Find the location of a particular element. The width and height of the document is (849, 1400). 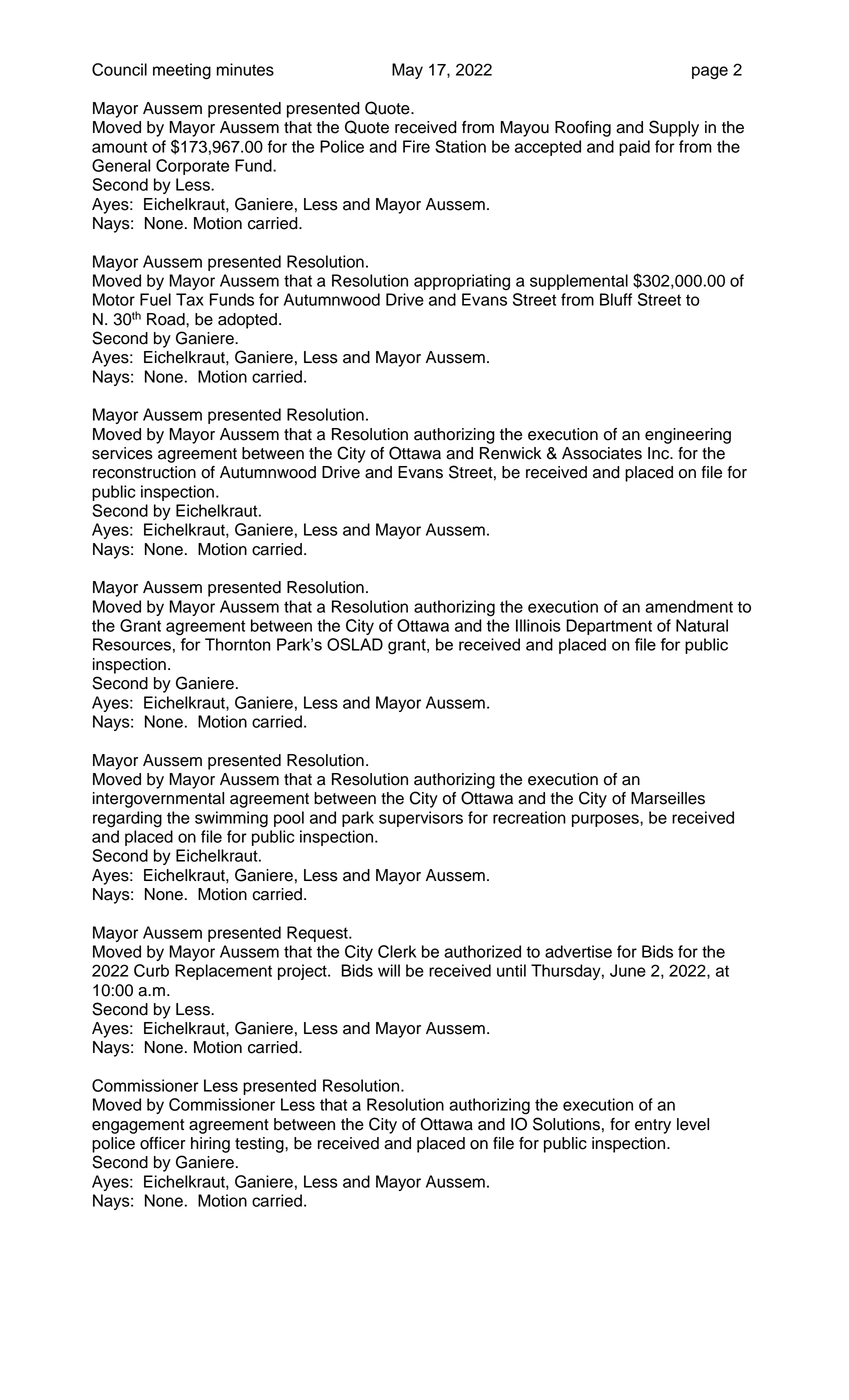

Department is located at coordinates (609, 627).
